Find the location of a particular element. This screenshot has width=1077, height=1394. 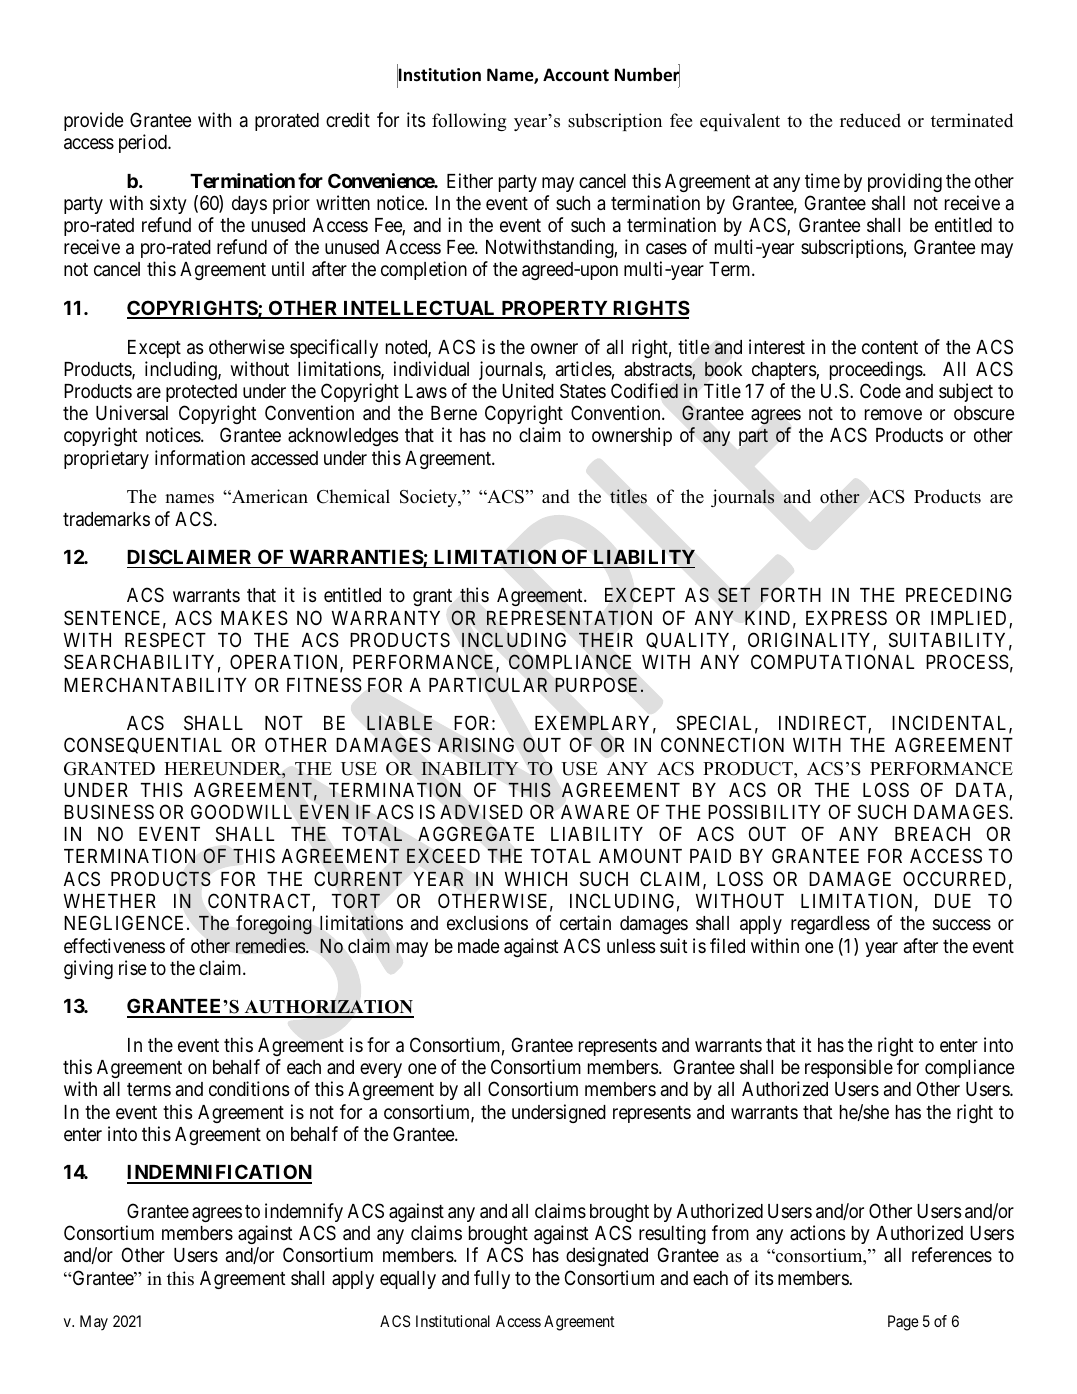

regardless is located at coordinates (830, 925).
